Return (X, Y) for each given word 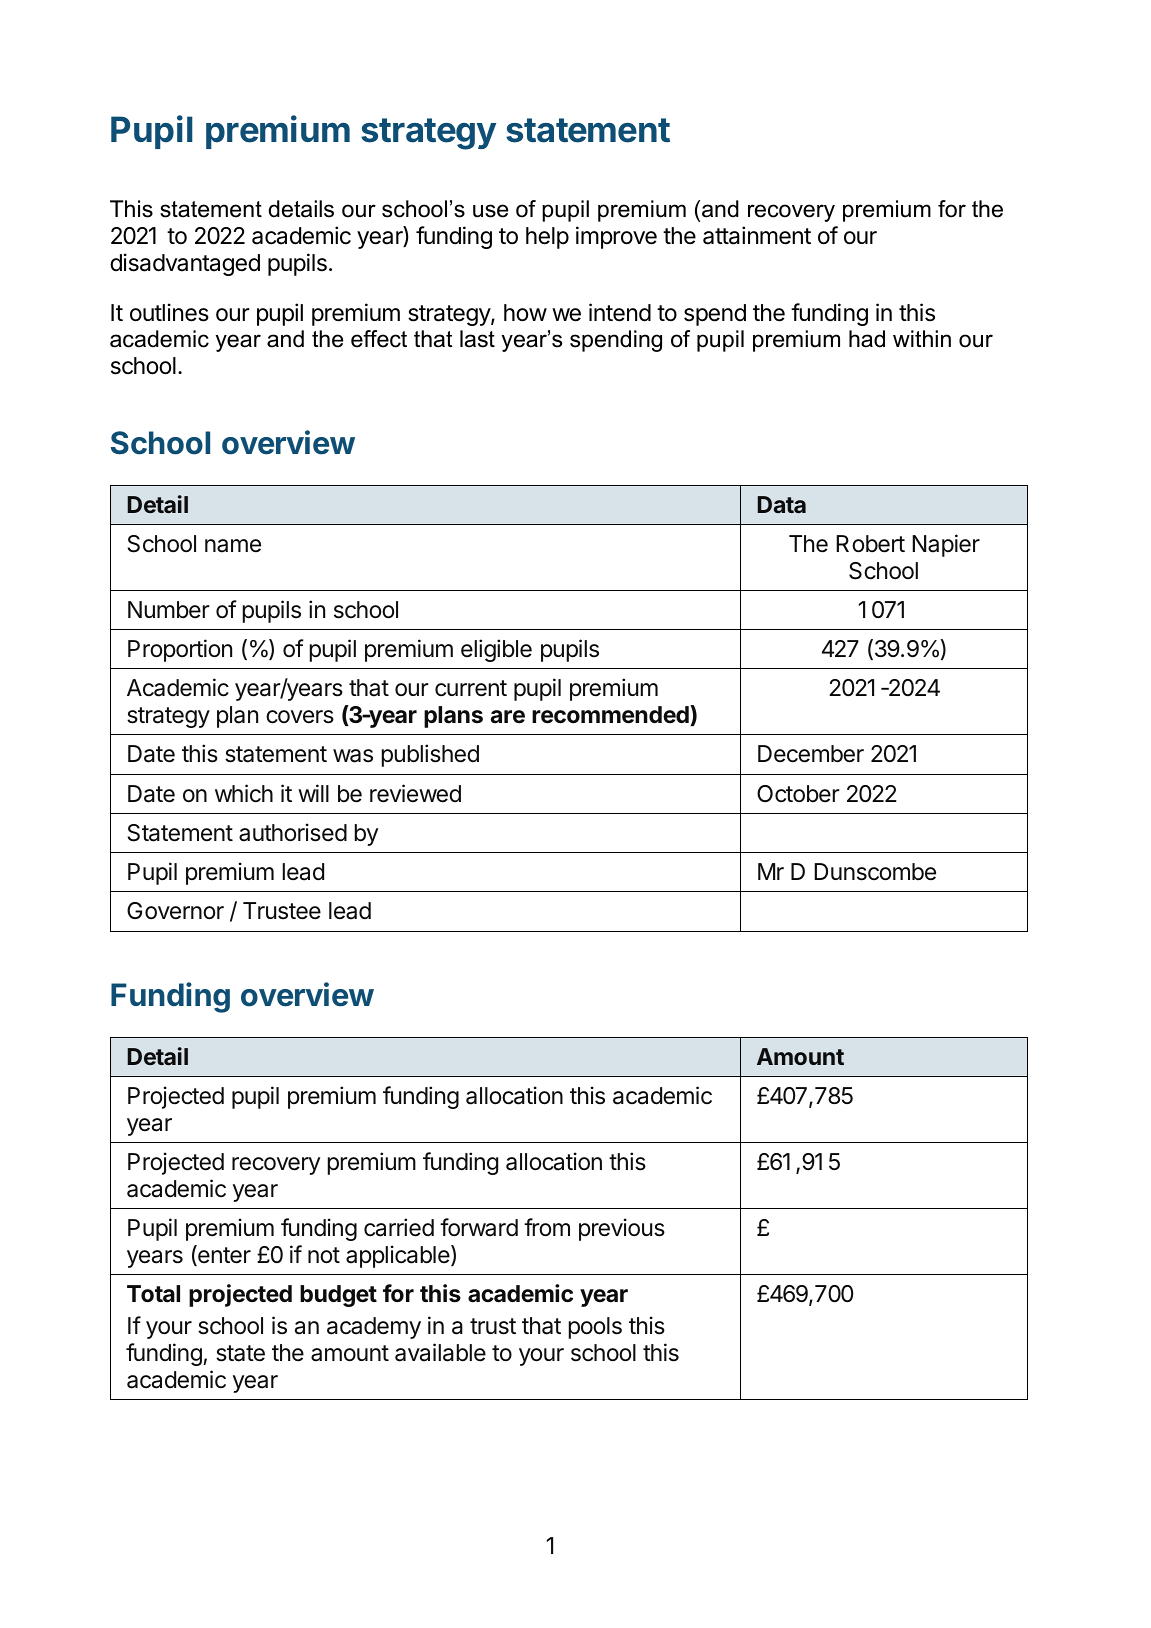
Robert (870, 544)
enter (223, 1255)
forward (479, 1227)
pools (595, 1328)
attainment (757, 235)
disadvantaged (185, 264)
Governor (175, 911)
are (508, 717)
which (244, 793)
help (547, 238)
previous (622, 1229)
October (798, 794)
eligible (496, 650)
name (233, 546)
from (547, 1227)
